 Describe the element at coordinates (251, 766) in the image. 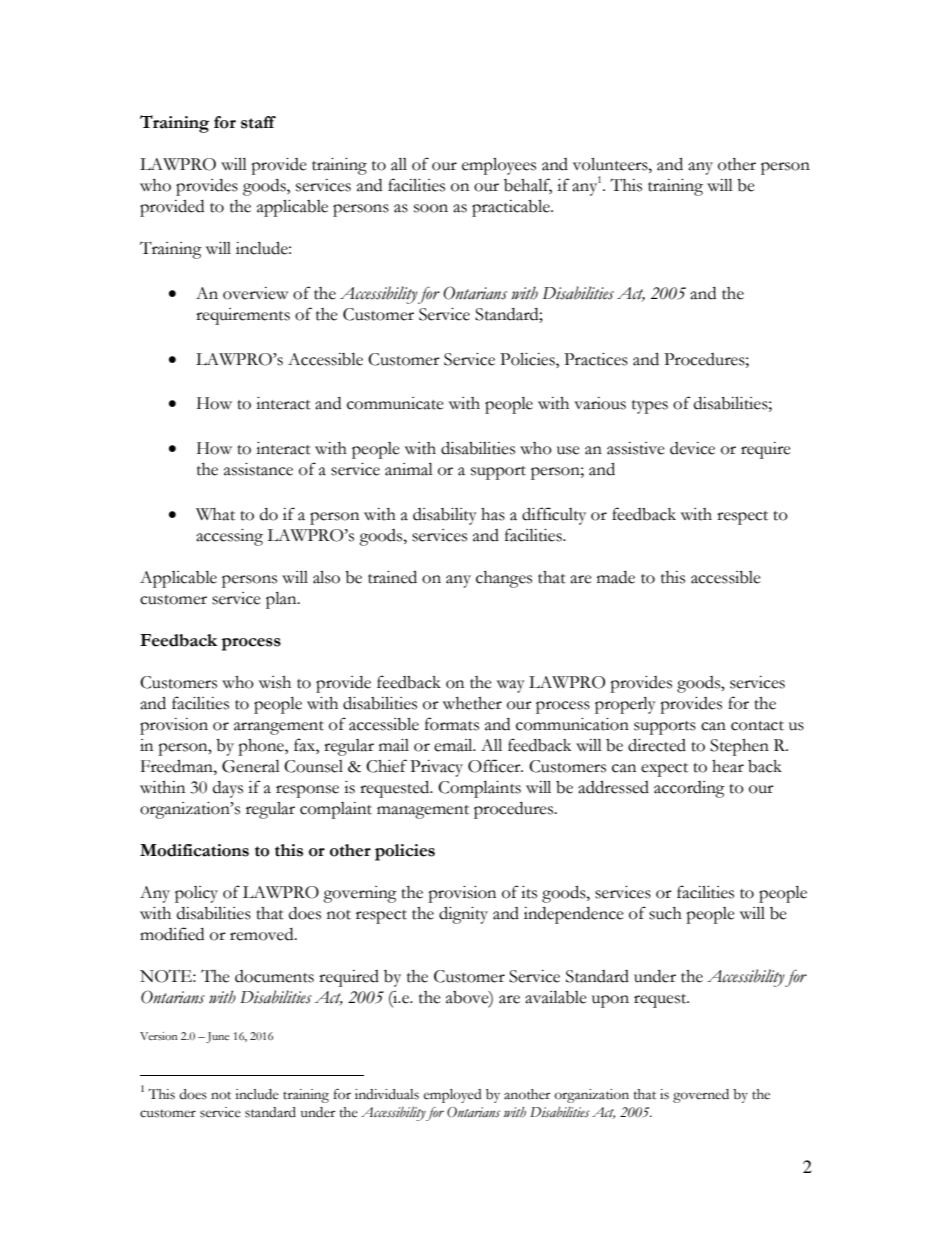

I see `General` at that location.
